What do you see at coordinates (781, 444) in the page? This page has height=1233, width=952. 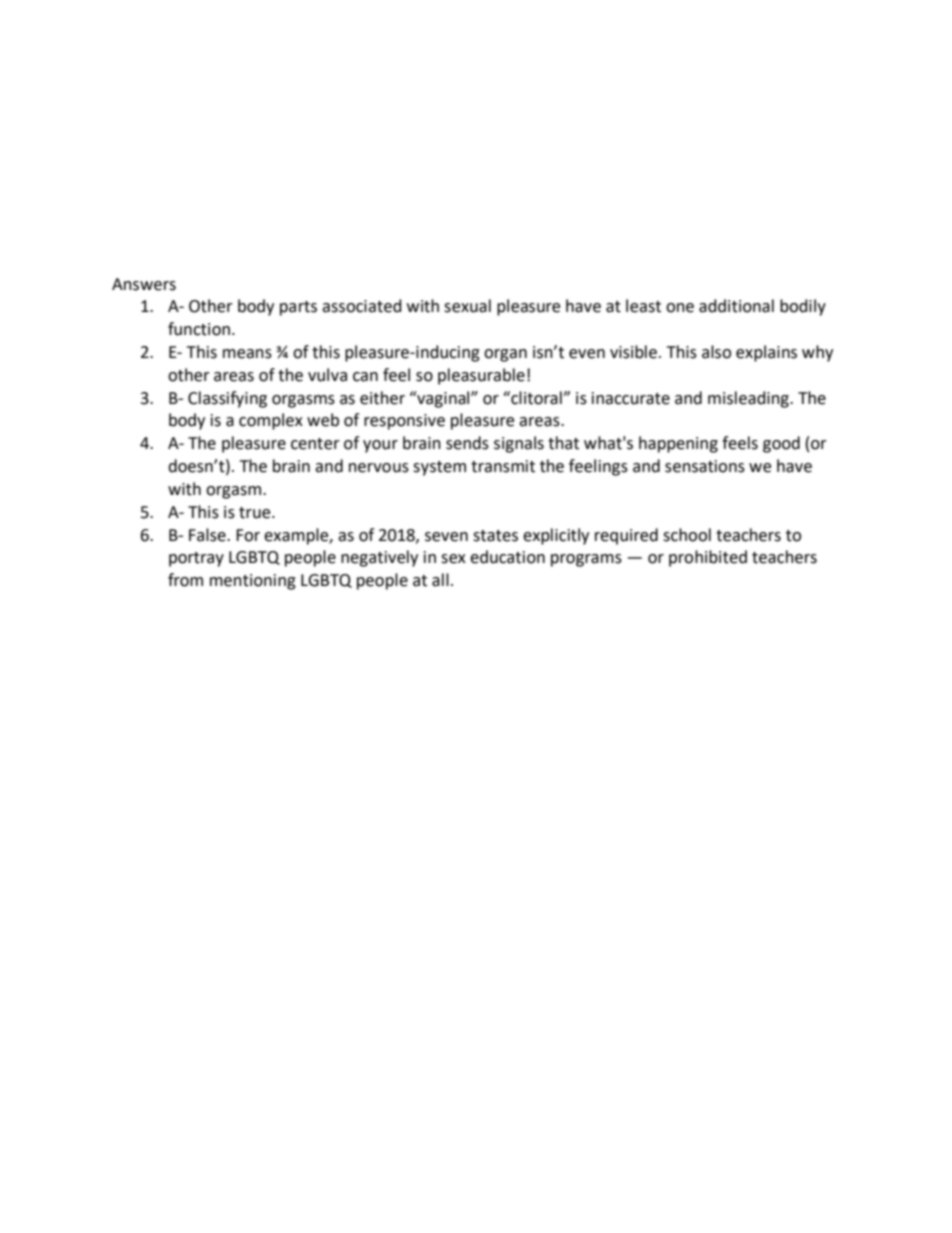 I see `good` at bounding box center [781, 444].
